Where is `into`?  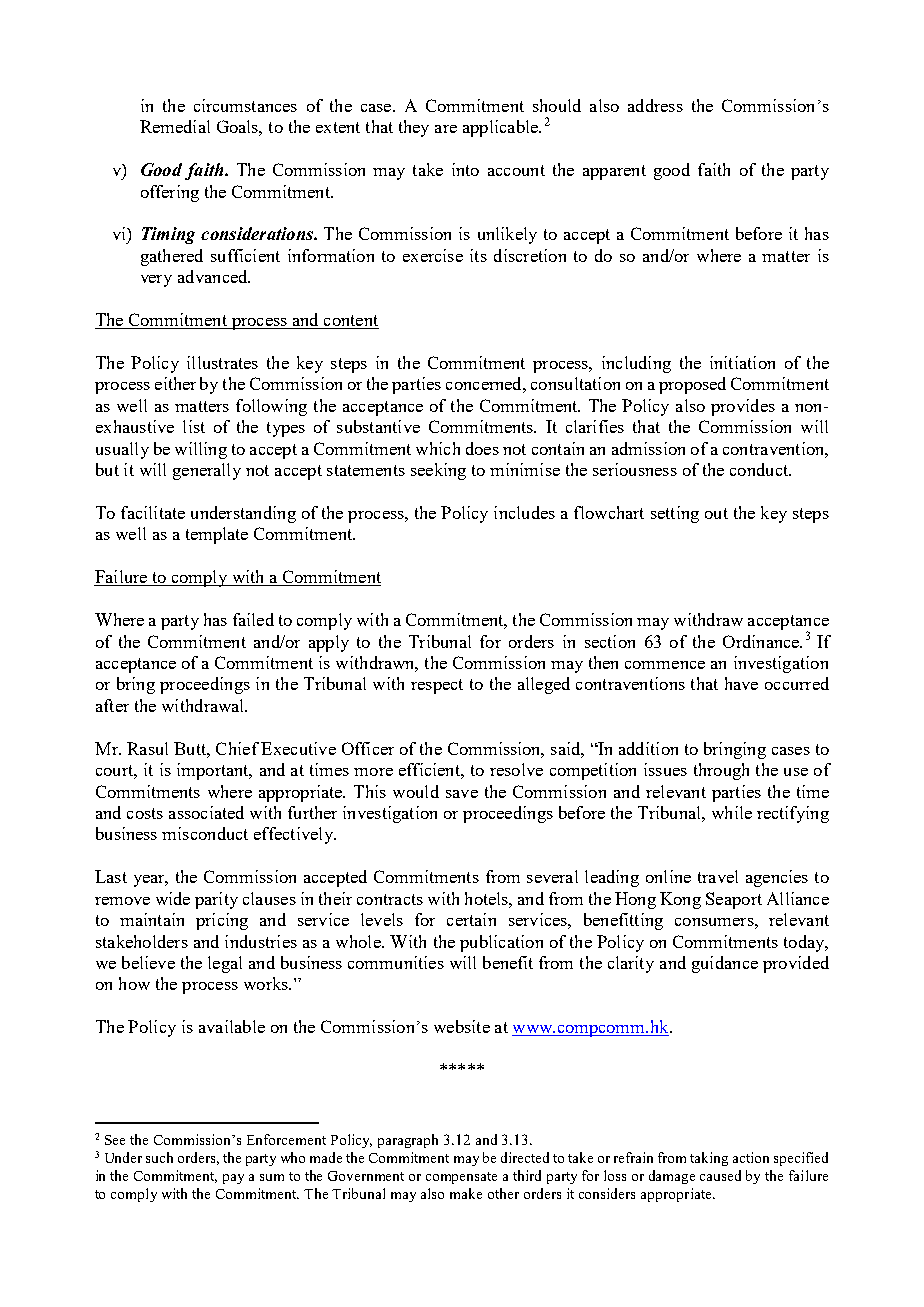 into is located at coordinates (465, 169).
